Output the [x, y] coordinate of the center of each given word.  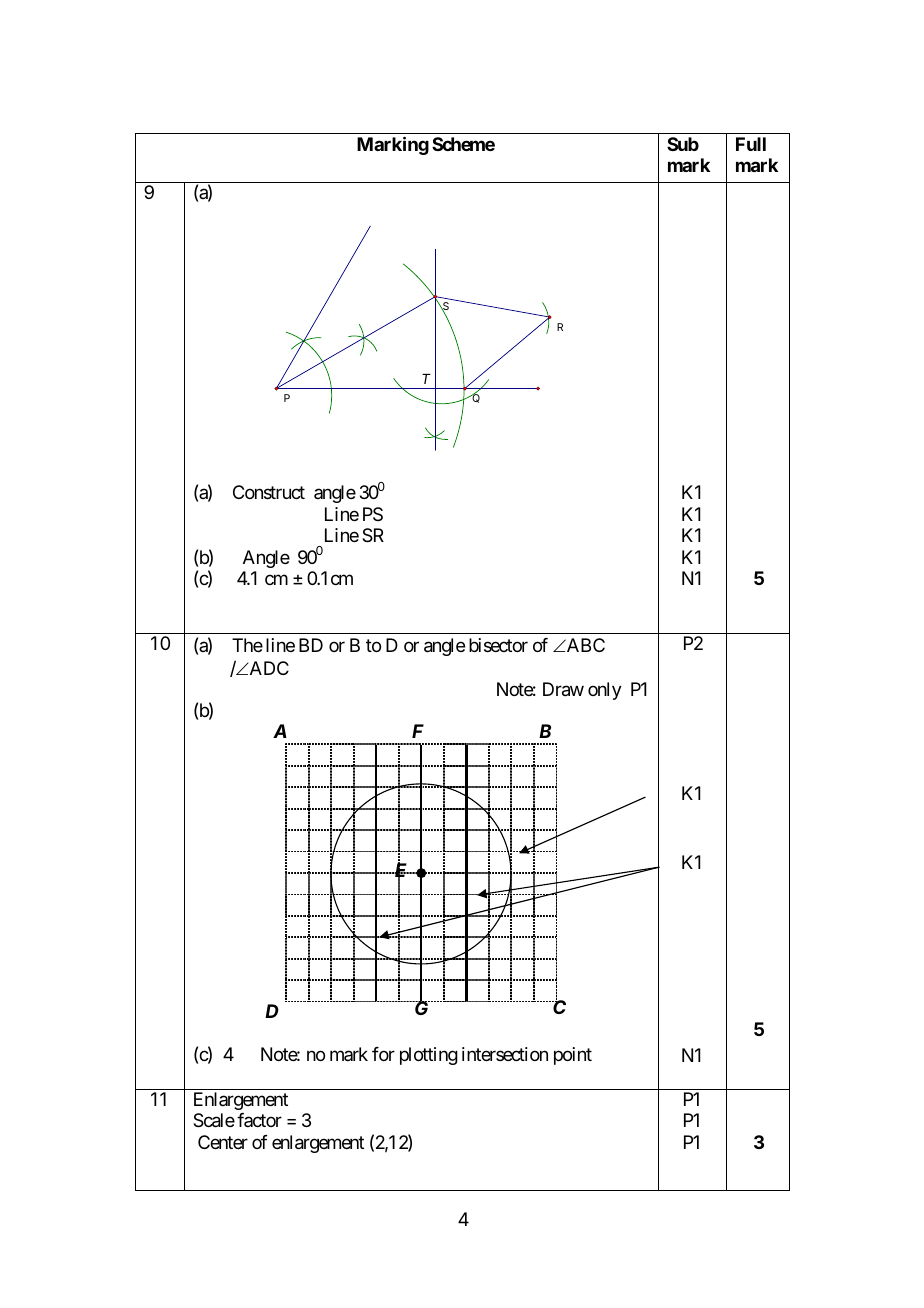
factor [259, 1120]
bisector [498, 645]
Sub [683, 144]
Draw [563, 689]
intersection [505, 1054]
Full [751, 144]
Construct [269, 492]
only [605, 691]
